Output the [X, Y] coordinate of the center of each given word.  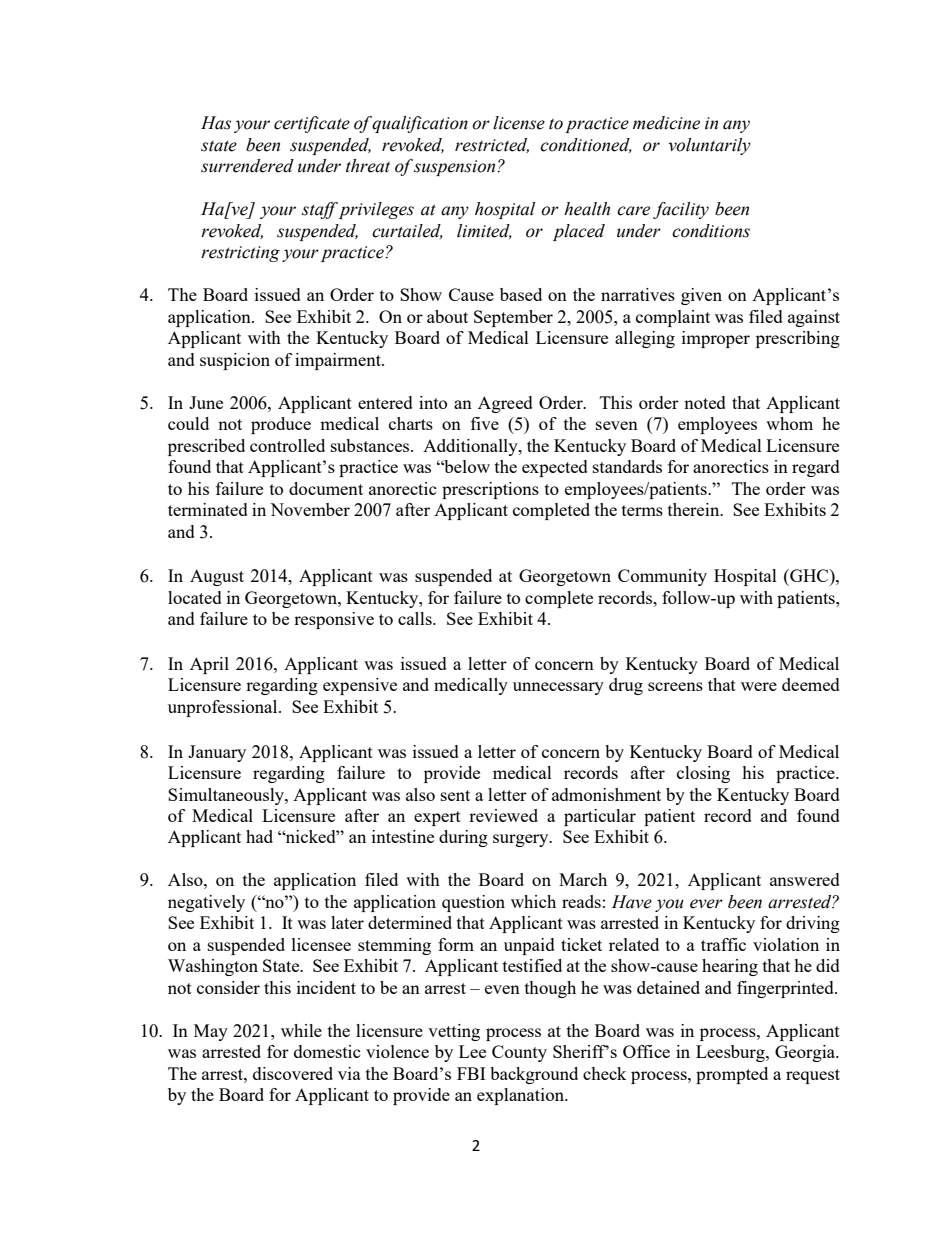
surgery [522, 840]
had [259, 836]
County [519, 1053]
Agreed [505, 404]
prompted [732, 1075]
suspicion [235, 361]
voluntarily [709, 146]
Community [662, 577]
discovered [293, 1073]
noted [705, 402]
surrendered [247, 166]
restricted [492, 145]
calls [416, 618]
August [217, 577]
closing [703, 774]
